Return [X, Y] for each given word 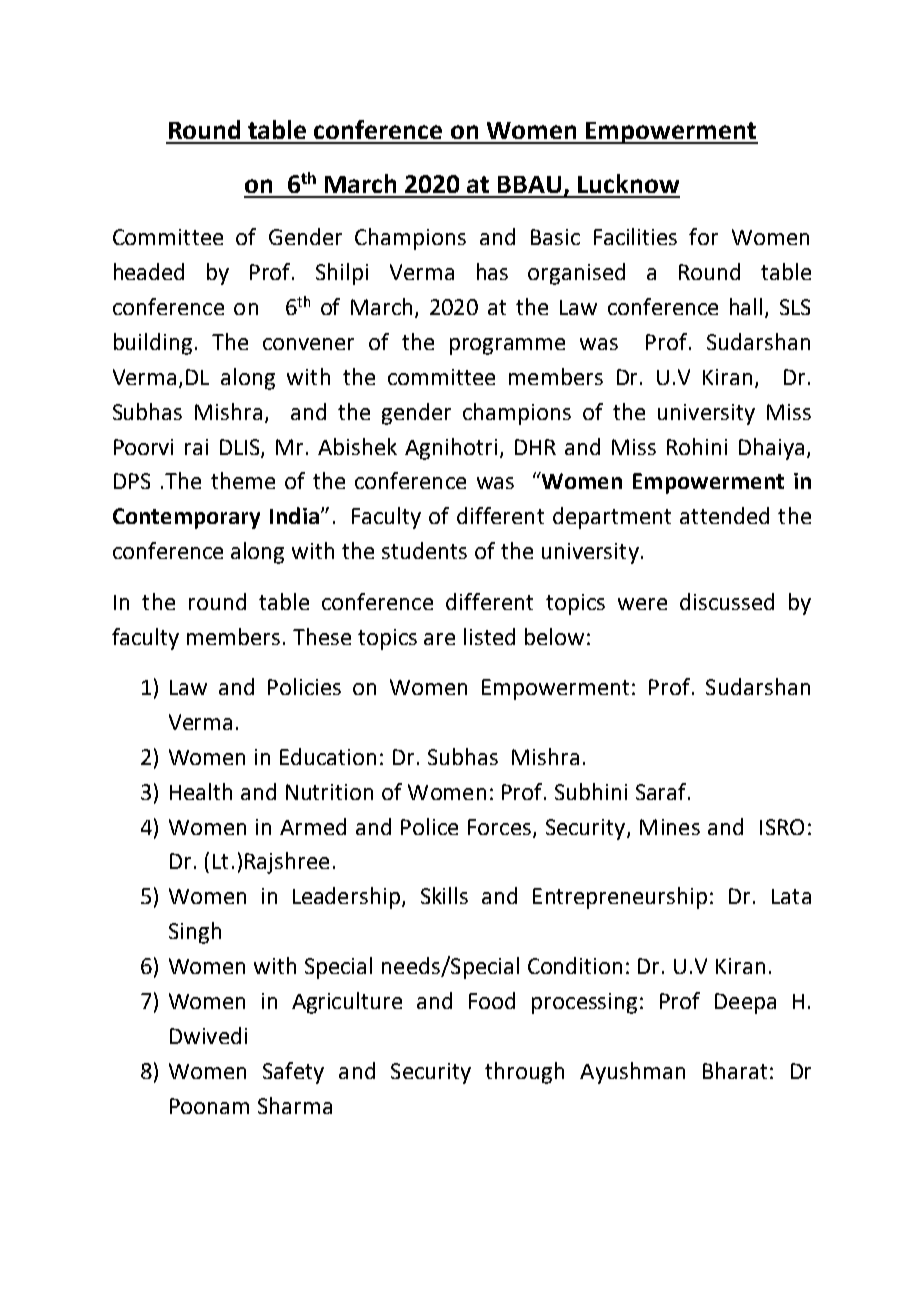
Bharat [735, 1070]
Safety [293, 1073]
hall [746, 306]
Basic [555, 237]
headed [149, 271]
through [524, 1073]
